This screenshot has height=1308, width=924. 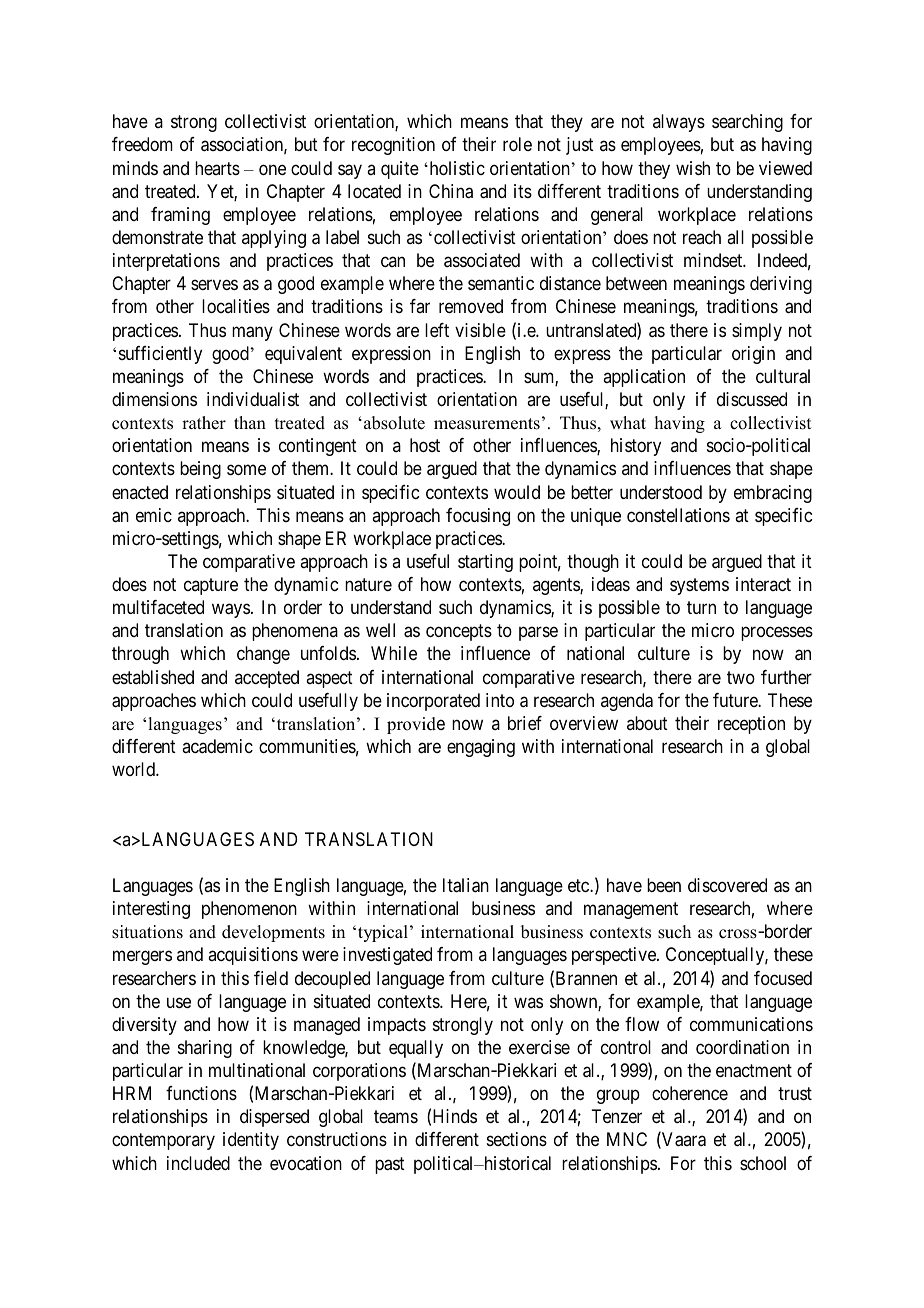 I want to click on included, so click(x=198, y=1163).
